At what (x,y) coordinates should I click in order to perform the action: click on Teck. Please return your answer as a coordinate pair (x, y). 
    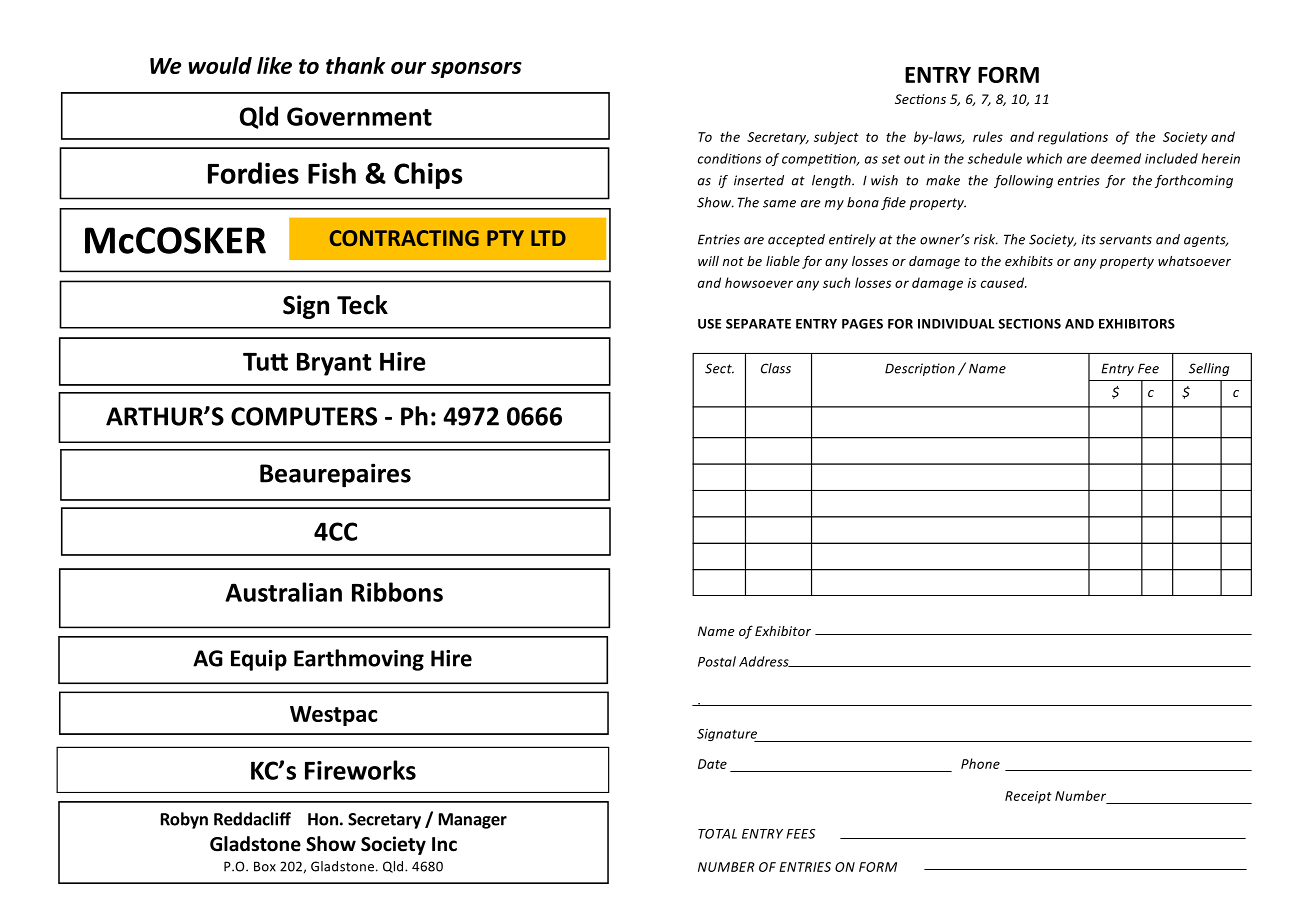
    Looking at the image, I should click on (362, 305).
